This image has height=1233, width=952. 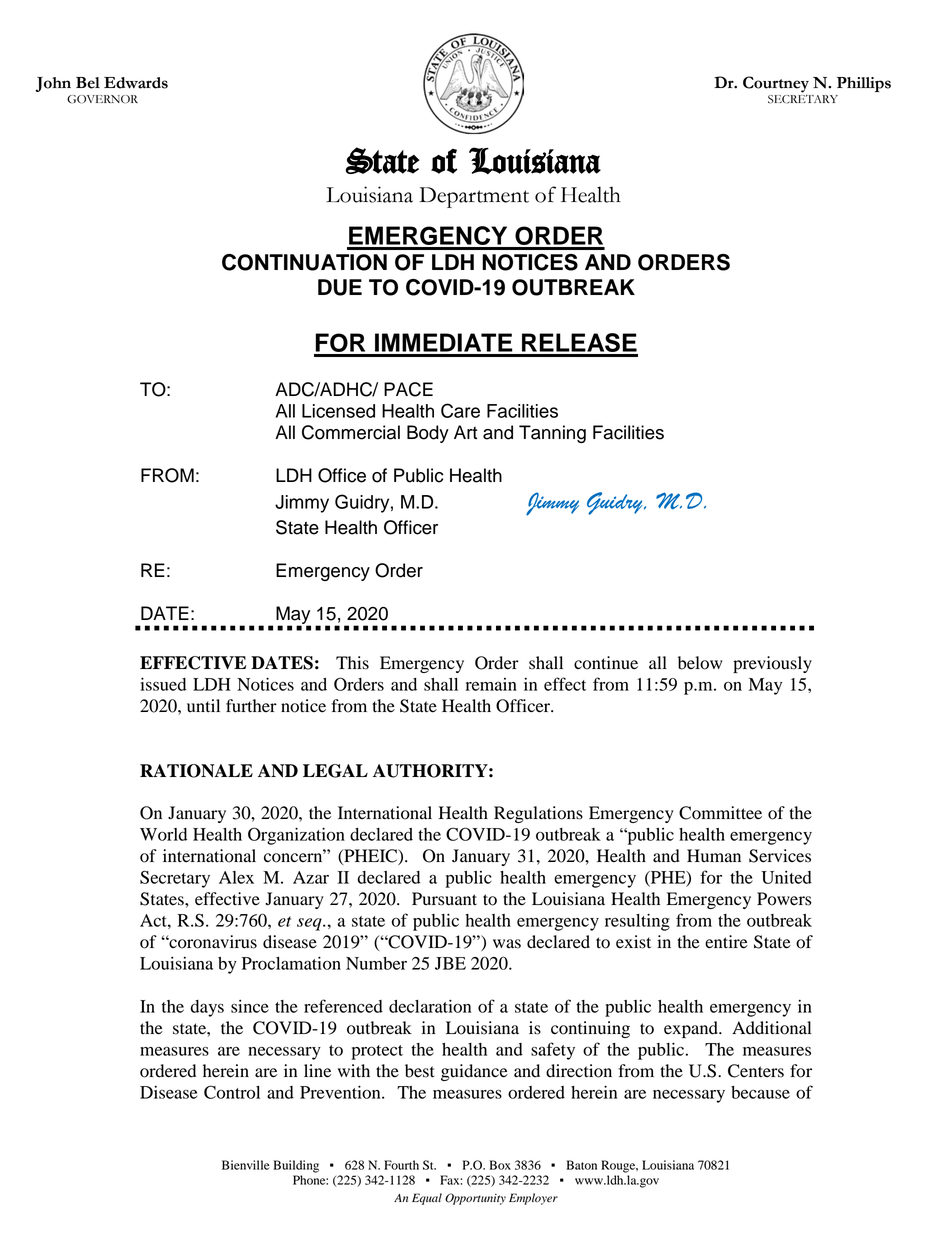 I want to click on remain, so click(x=491, y=684).
